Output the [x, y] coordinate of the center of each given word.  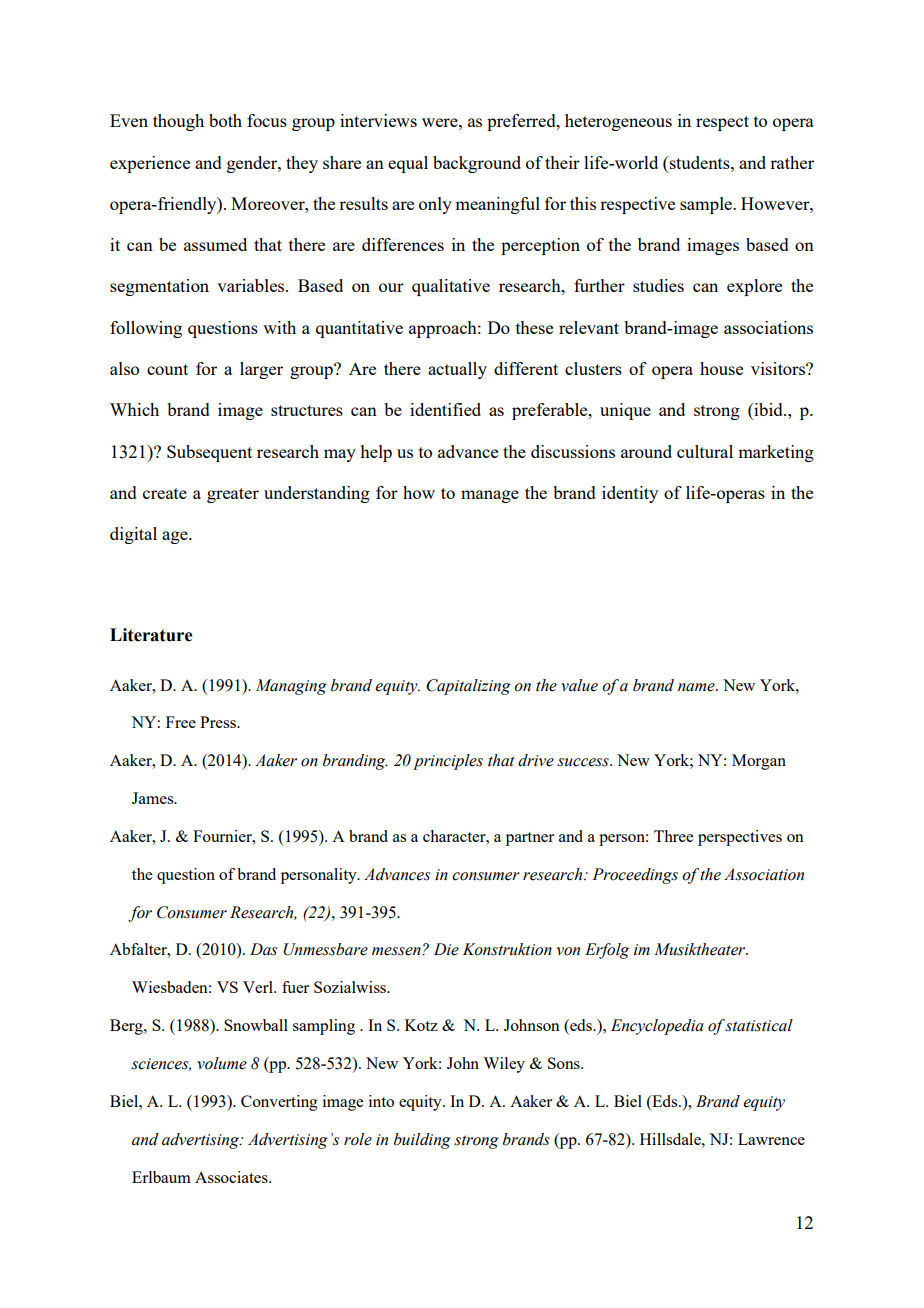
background [477, 164]
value [579, 685]
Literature [151, 635]
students [699, 162]
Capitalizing [468, 687]
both [225, 120]
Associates [232, 1177]
